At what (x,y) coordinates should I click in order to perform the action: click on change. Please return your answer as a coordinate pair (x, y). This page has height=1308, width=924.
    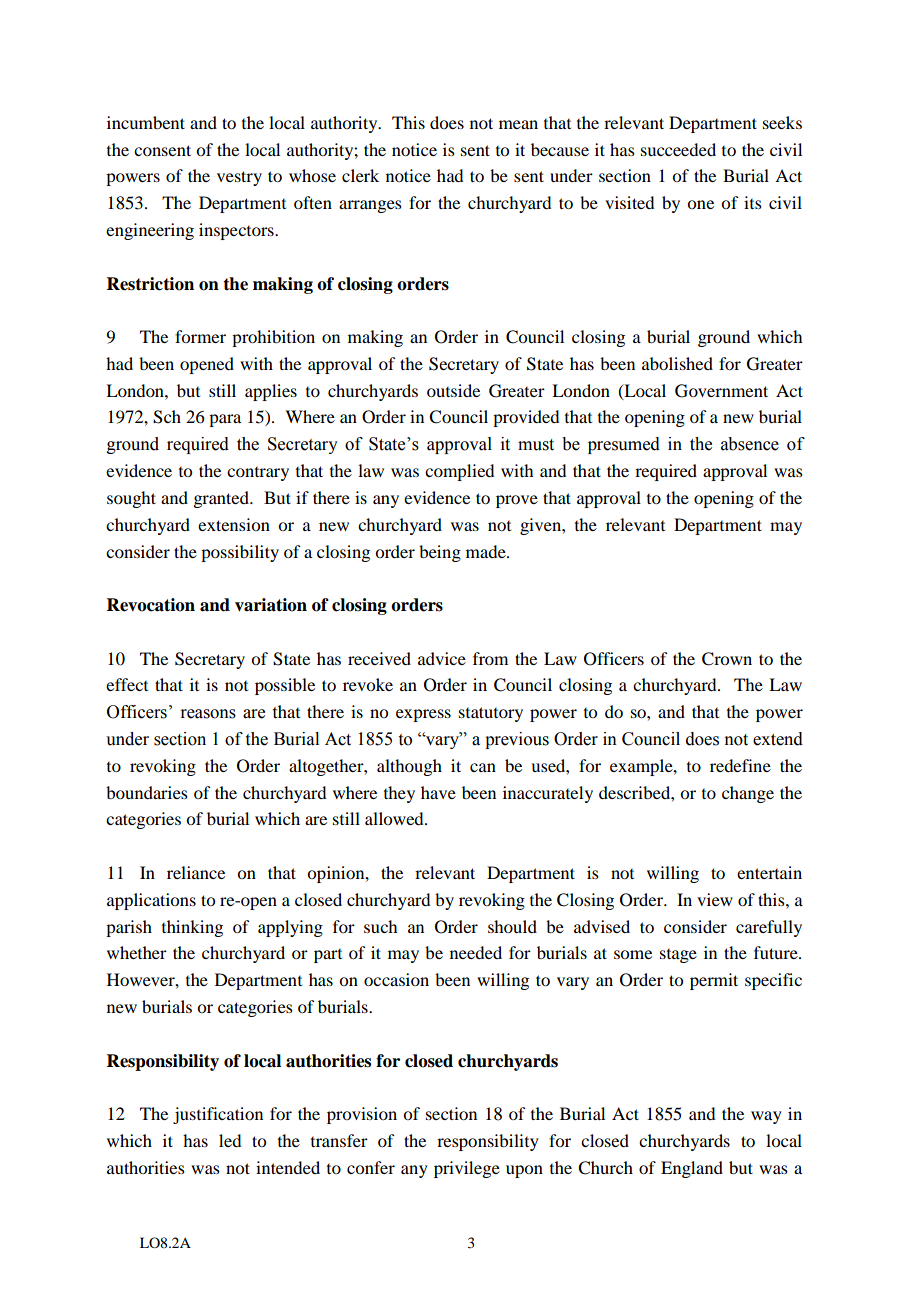
    Looking at the image, I should click on (748, 794).
